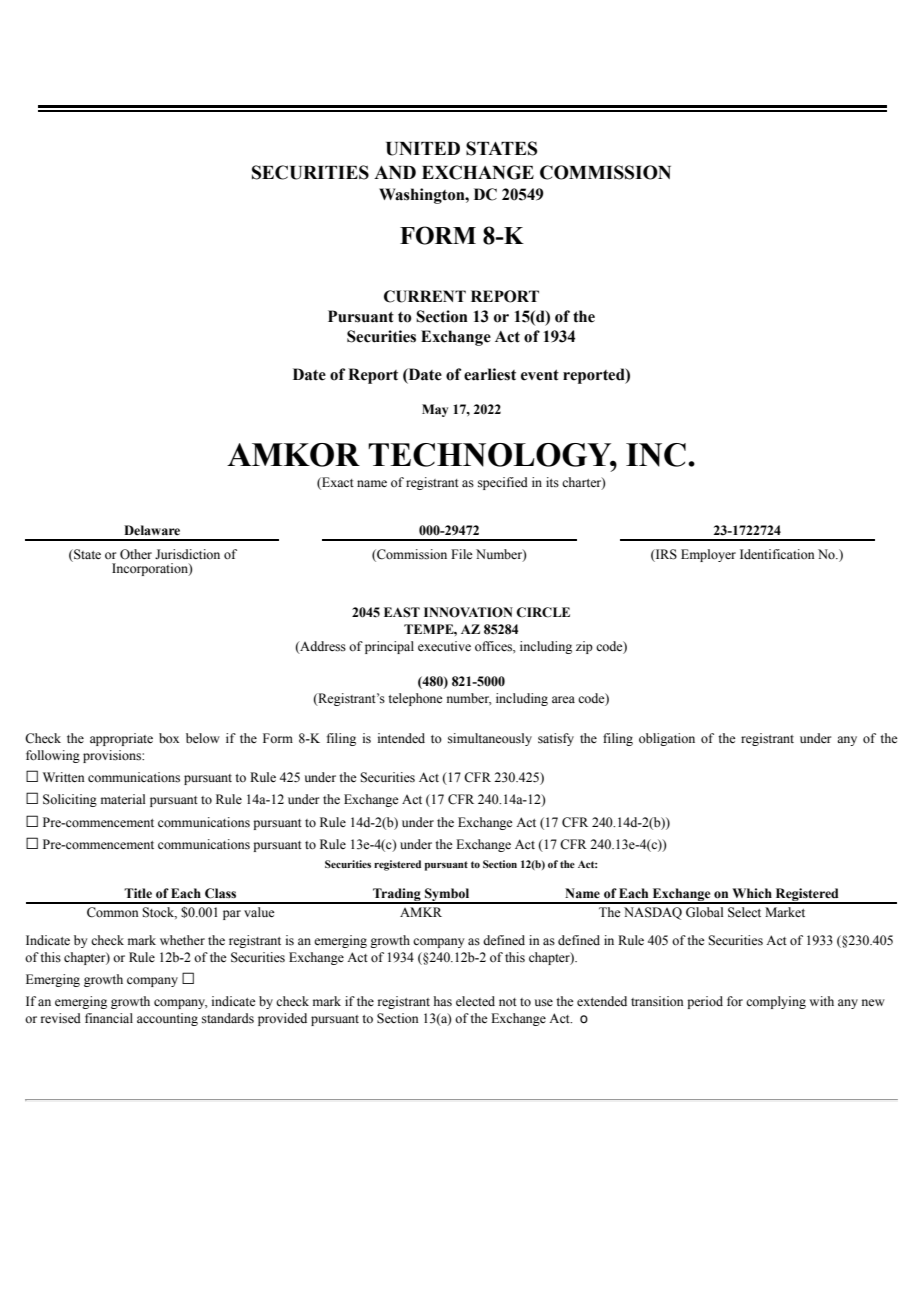  Describe the element at coordinates (435, 410) in the image. I see `May` at that location.
